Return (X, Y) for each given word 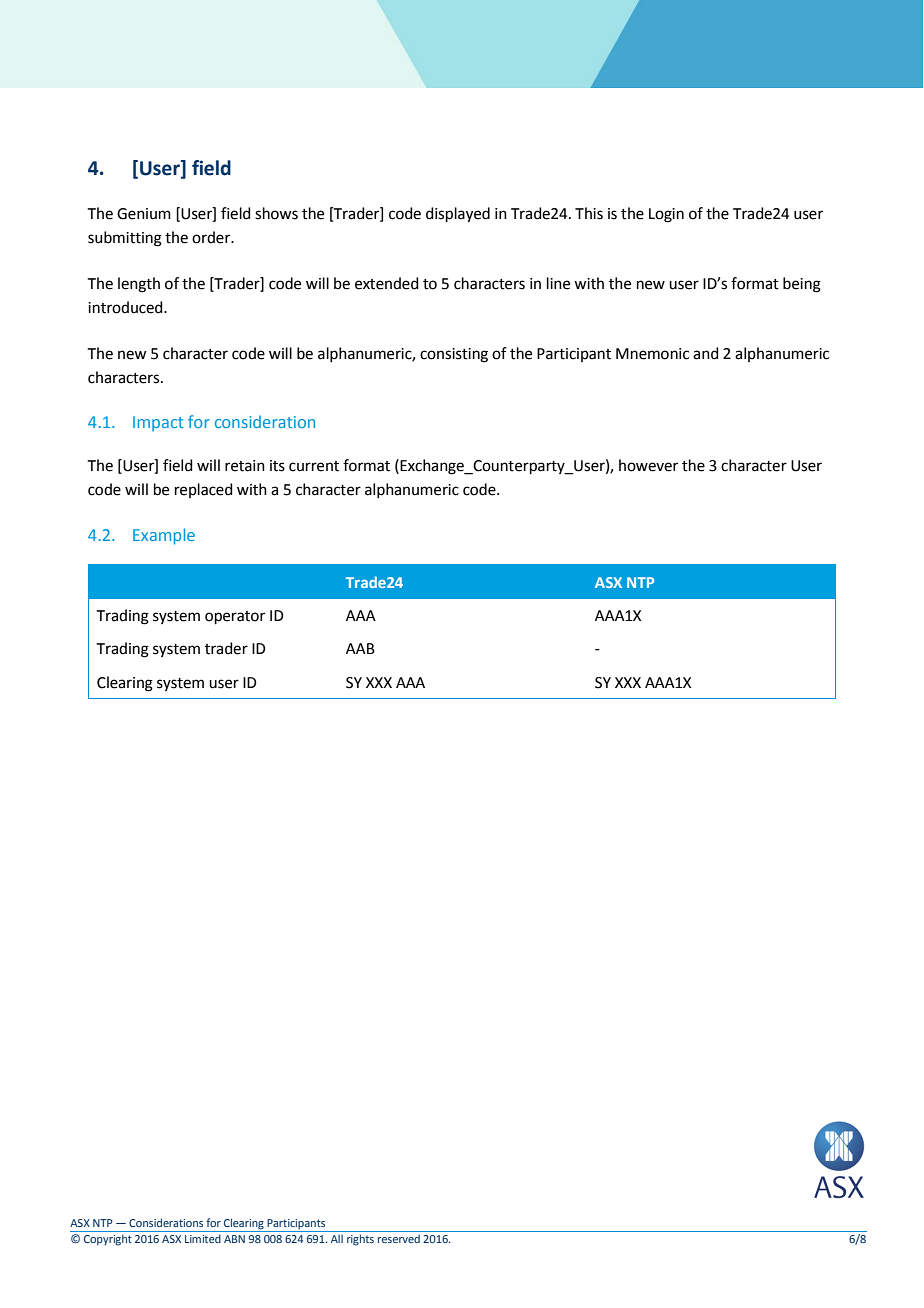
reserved (399, 1238)
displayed (458, 215)
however (648, 465)
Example (164, 536)
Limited (203, 1238)
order (212, 237)
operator (235, 617)
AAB (360, 648)
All (337, 1239)
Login (666, 215)
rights (360, 1240)
